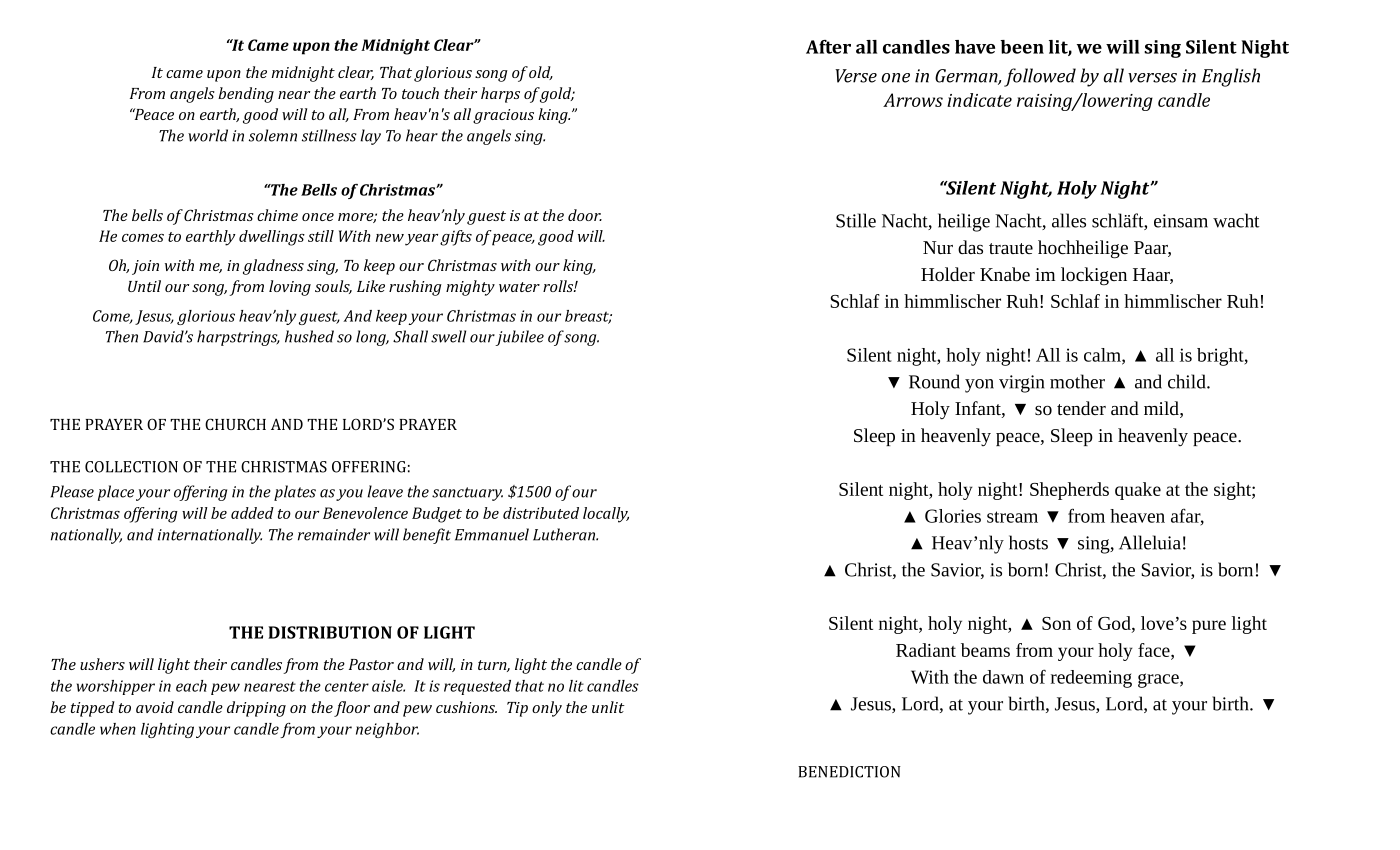  What do you see at coordinates (948, 274) in the image?
I see `Holder` at bounding box center [948, 274].
